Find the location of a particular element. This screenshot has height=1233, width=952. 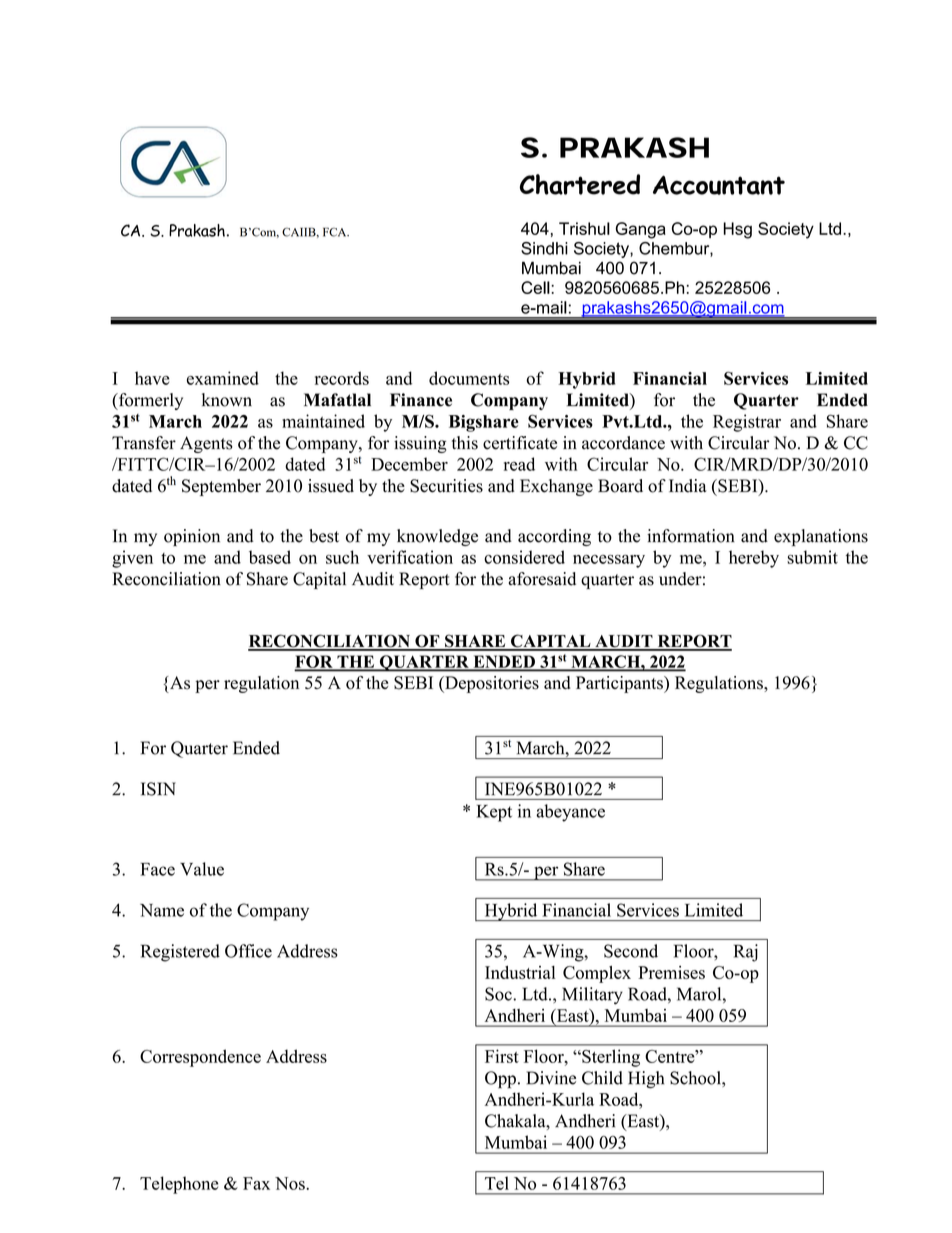

examined is located at coordinates (223, 378).
